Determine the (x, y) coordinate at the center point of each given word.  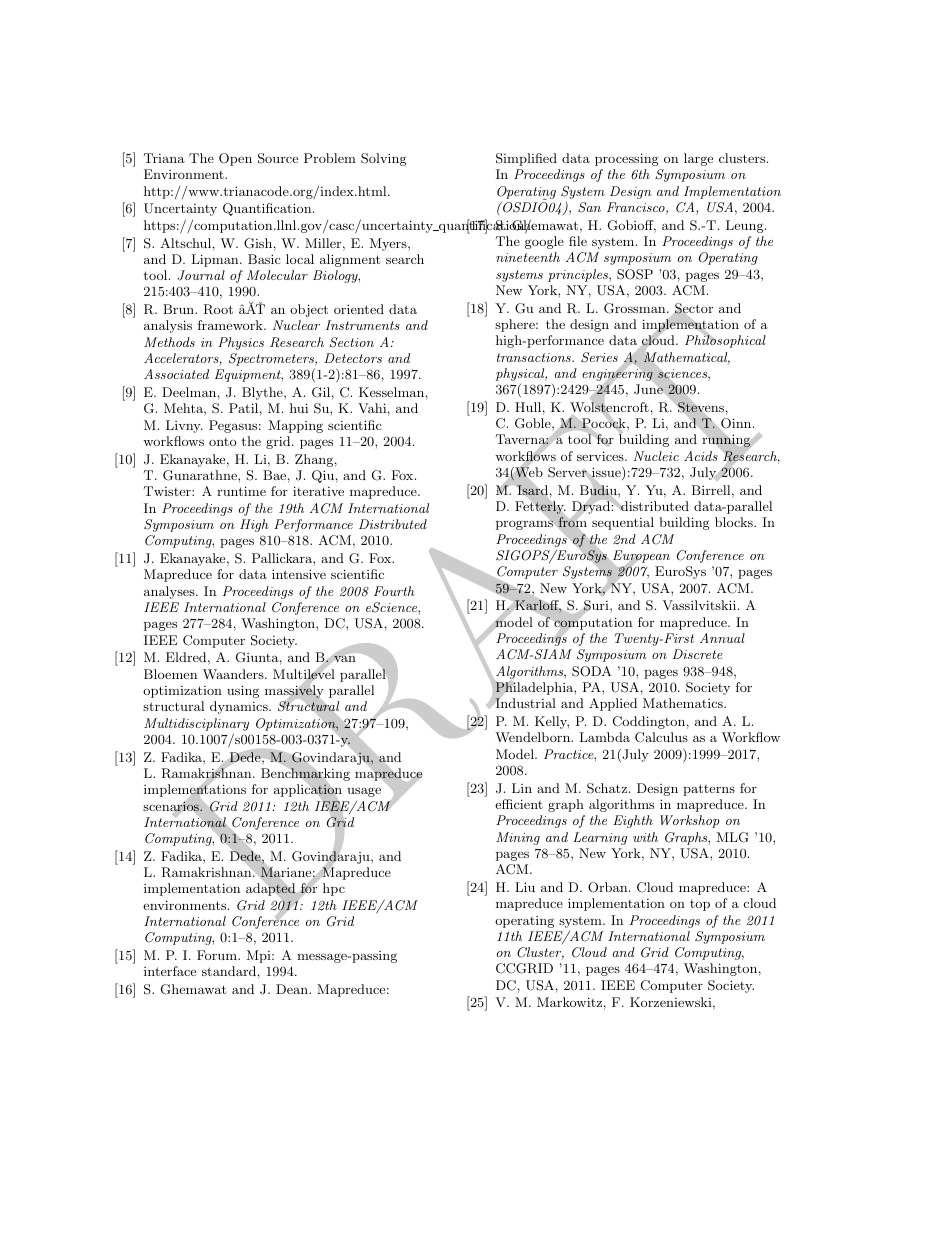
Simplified (526, 159)
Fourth (394, 591)
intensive (299, 574)
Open (235, 159)
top (700, 905)
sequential (623, 523)
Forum (218, 955)
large (698, 159)
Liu (525, 887)
